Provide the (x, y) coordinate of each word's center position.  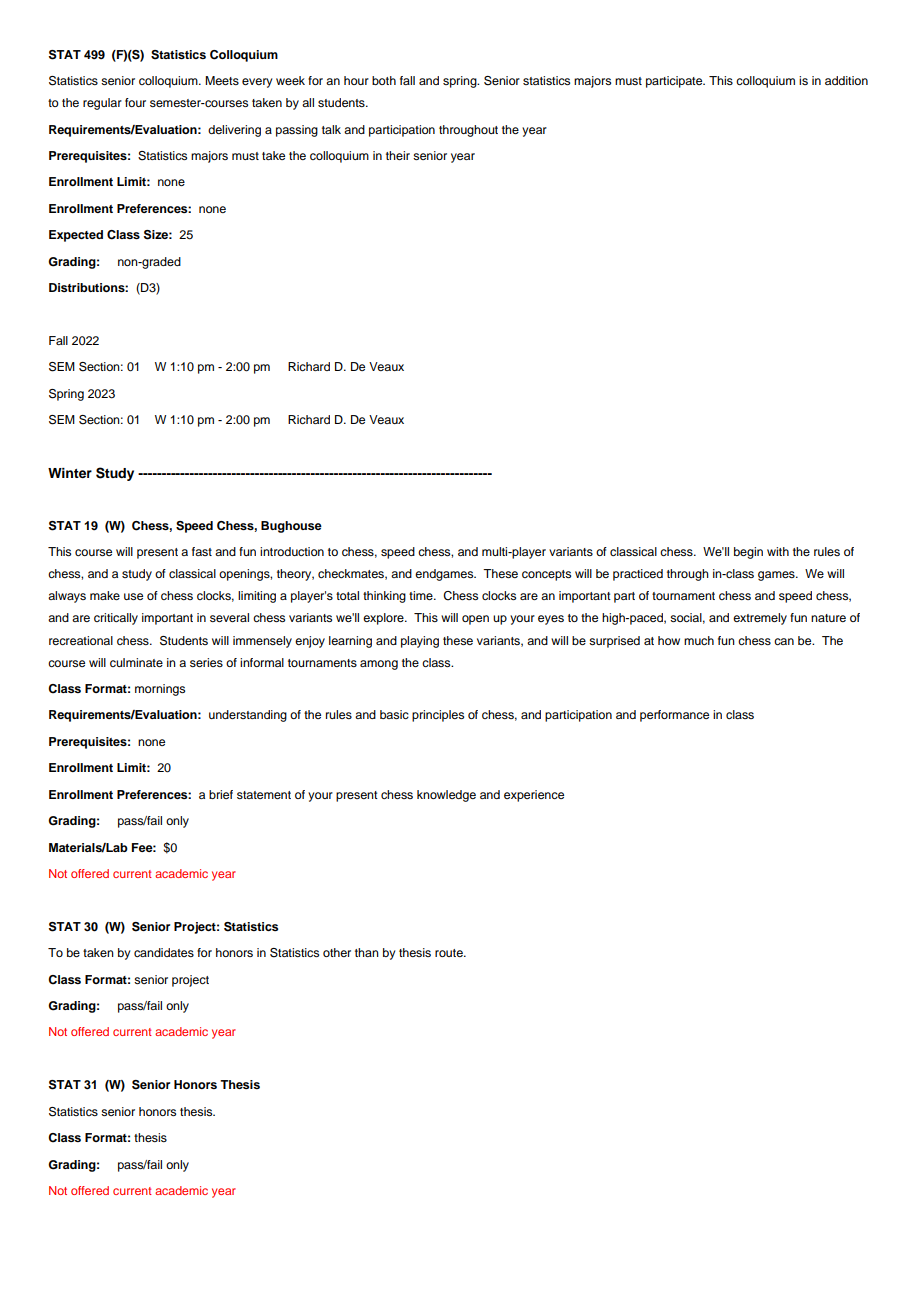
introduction (292, 551)
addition (846, 80)
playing (420, 642)
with (778, 551)
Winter (70, 473)
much (699, 640)
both (384, 80)
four (135, 102)
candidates (164, 952)
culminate (136, 662)
